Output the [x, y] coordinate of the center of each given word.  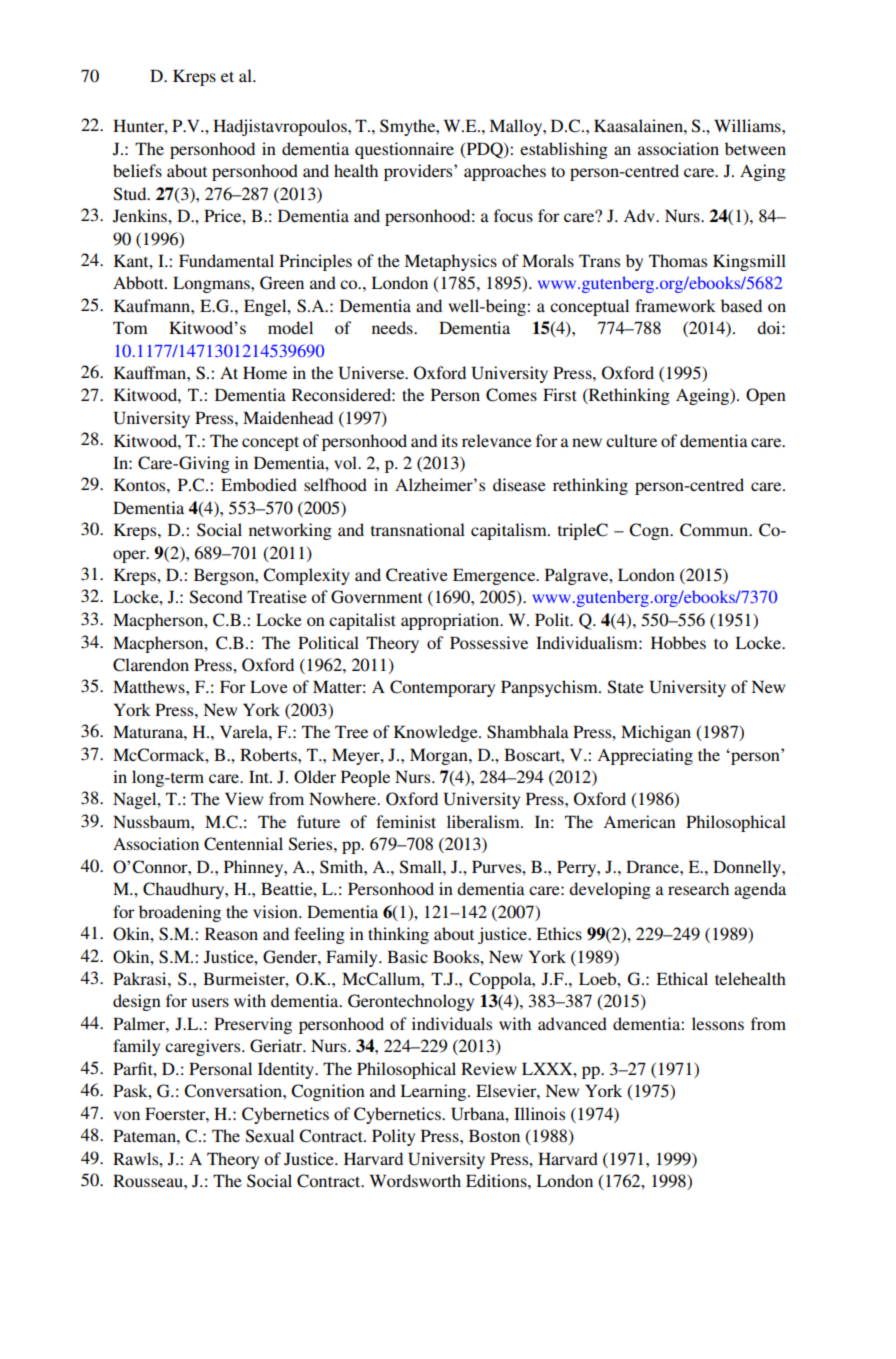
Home [265, 372]
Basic [407, 956]
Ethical [682, 978]
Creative [417, 575]
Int [260, 776]
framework [675, 305]
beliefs [137, 170]
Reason [231, 933]
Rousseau [149, 1180]
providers [419, 172]
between [755, 148]
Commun [715, 530]
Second [216, 597]
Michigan [656, 733]
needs [393, 327]
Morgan [440, 756]
